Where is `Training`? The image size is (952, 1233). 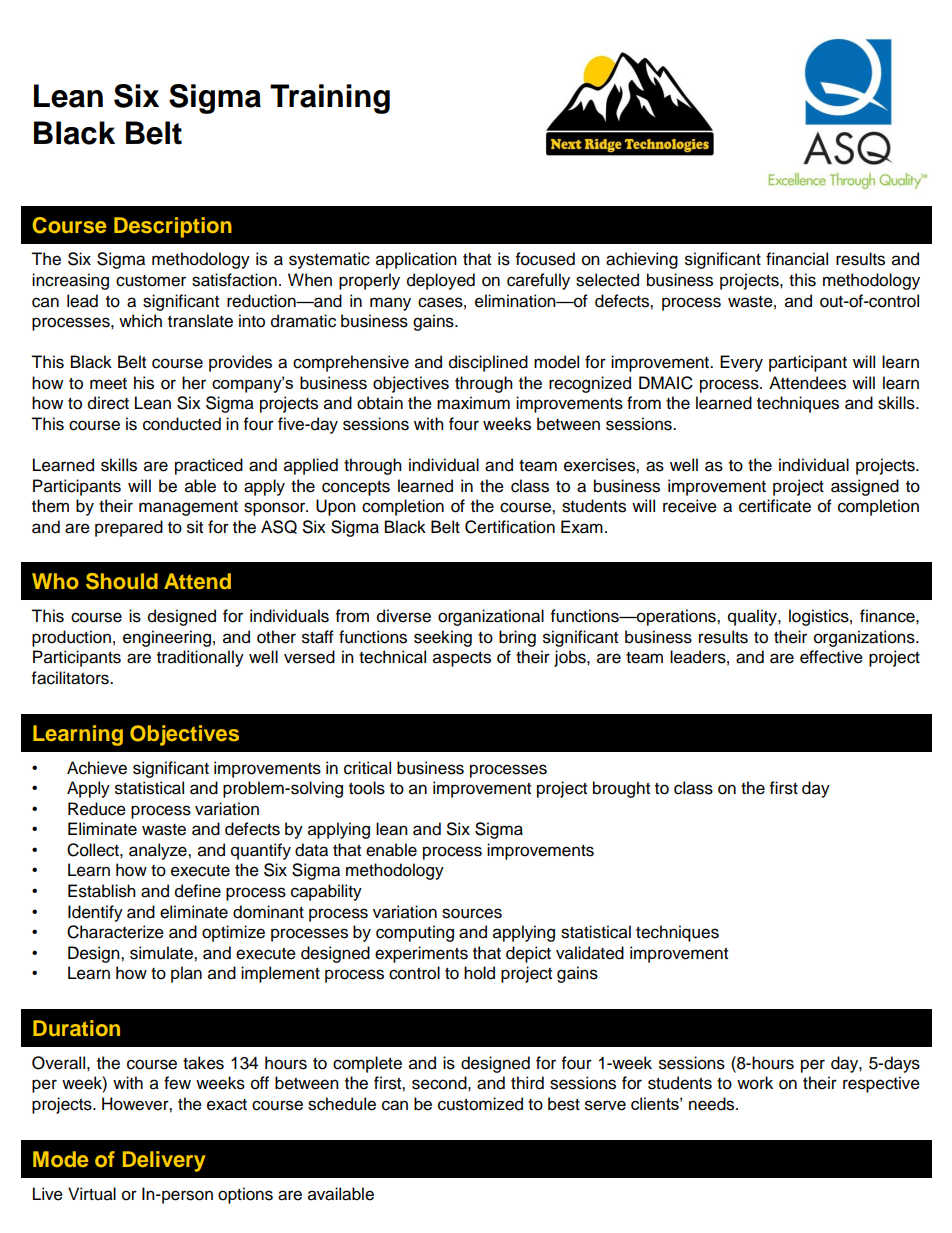 Training is located at coordinates (330, 99).
